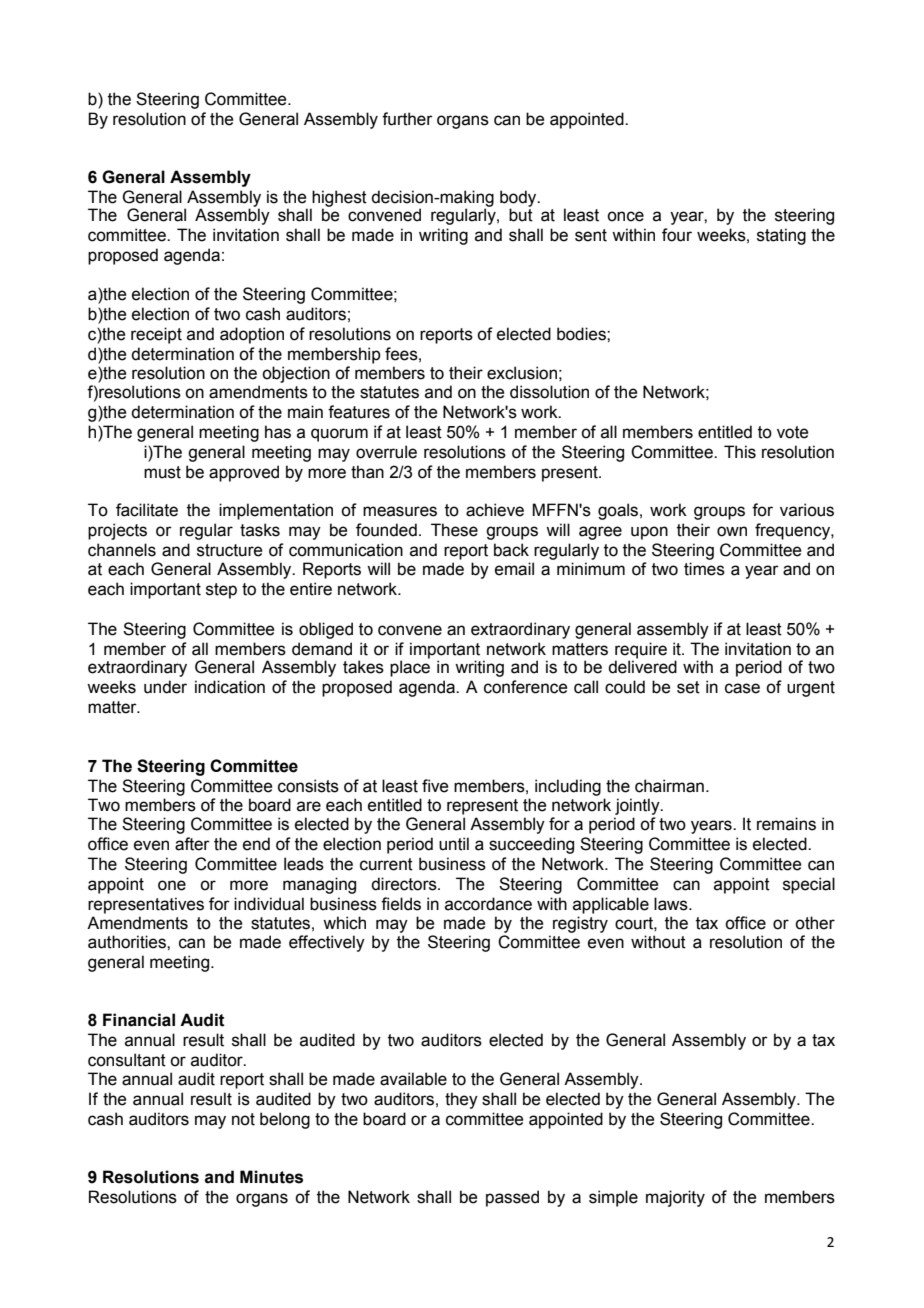 This page has height=1308, width=924. Describe the element at coordinates (271, 1177) in the page. I see `Minutes` at that location.
